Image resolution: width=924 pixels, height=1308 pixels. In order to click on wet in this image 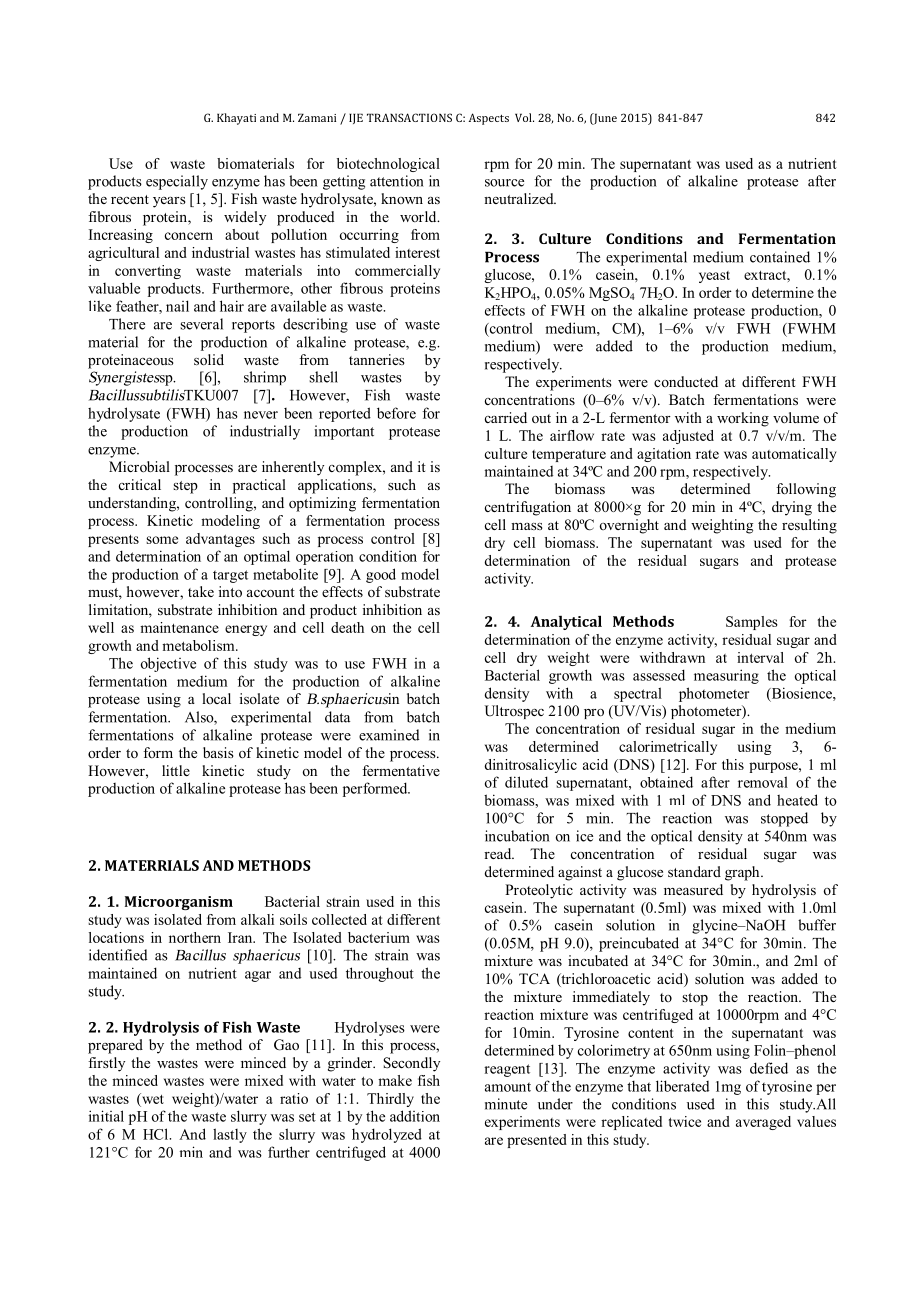, I will do `click(152, 1098)`.
